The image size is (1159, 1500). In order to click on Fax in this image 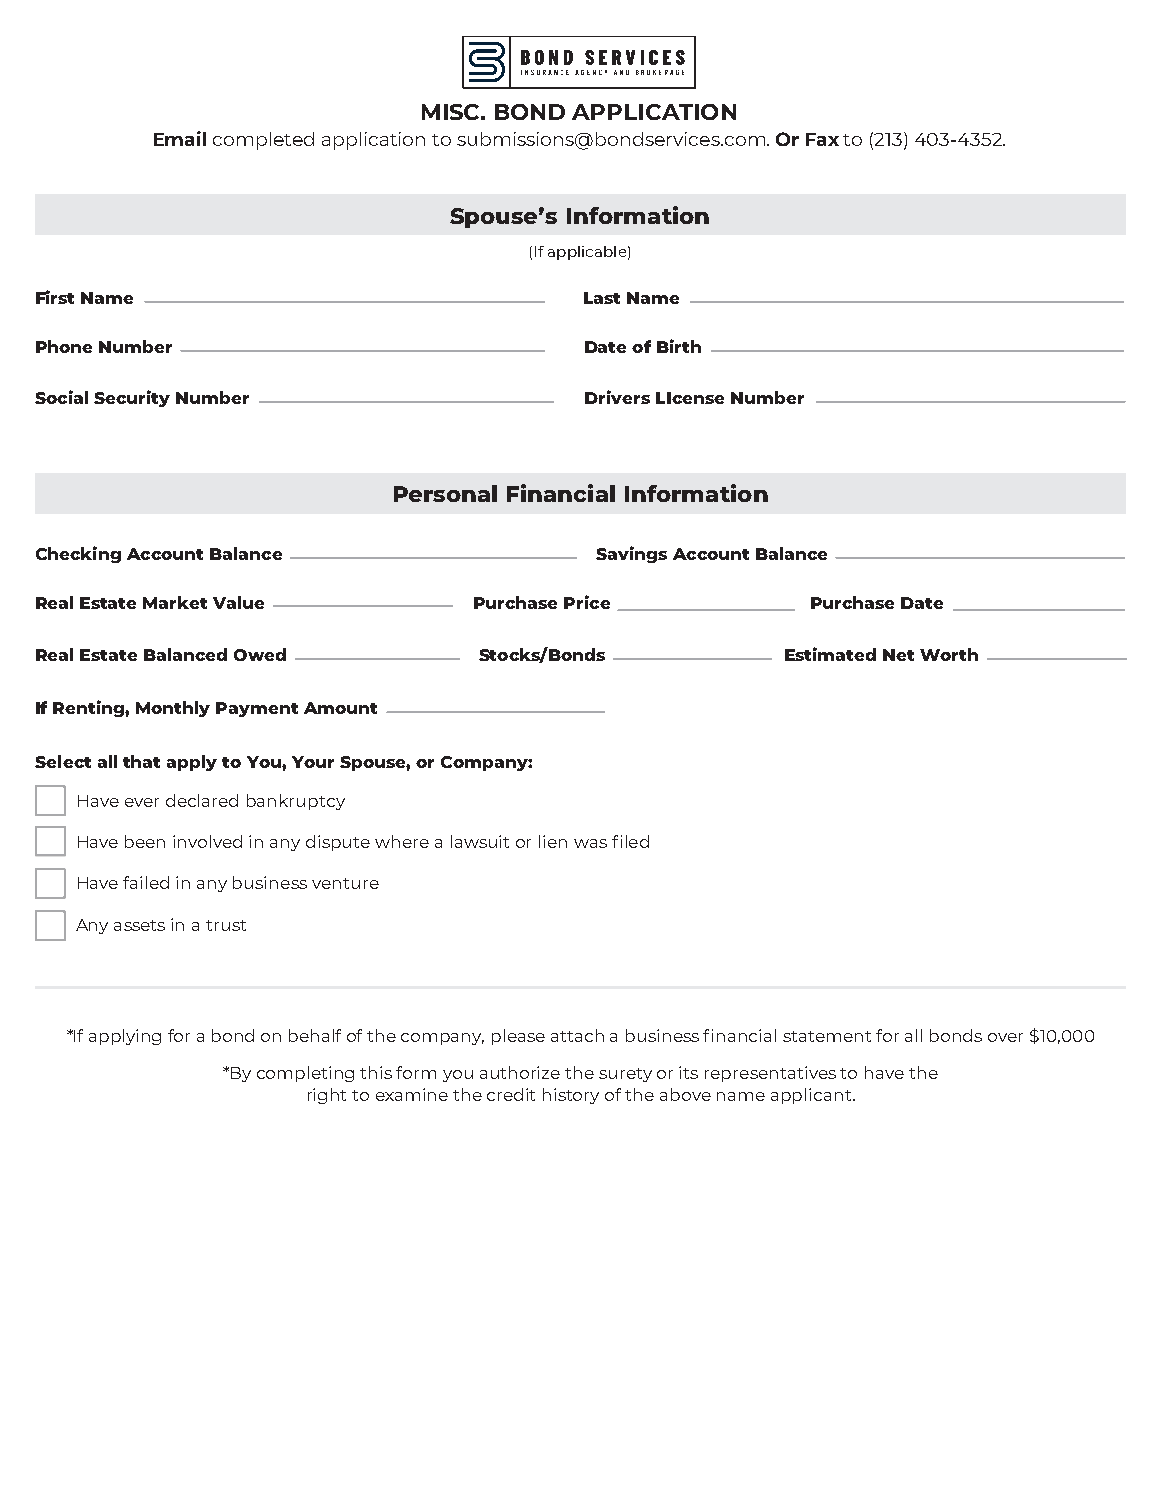, I will do `click(822, 139)`.
